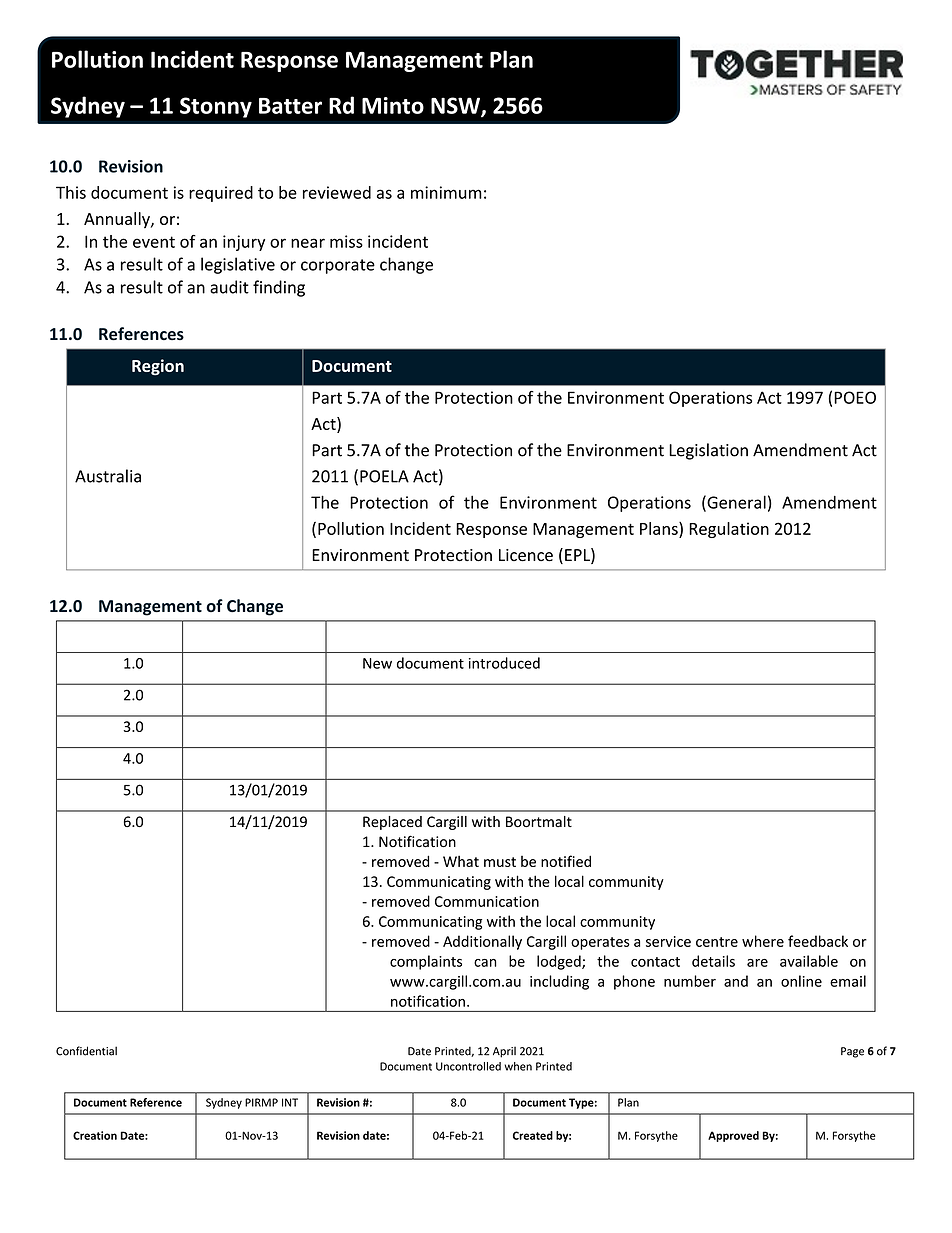 The height and width of the screenshot is (1233, 952). Describe the element at coordinates (221, 194) in the screenshot. I see `required` at that location.
